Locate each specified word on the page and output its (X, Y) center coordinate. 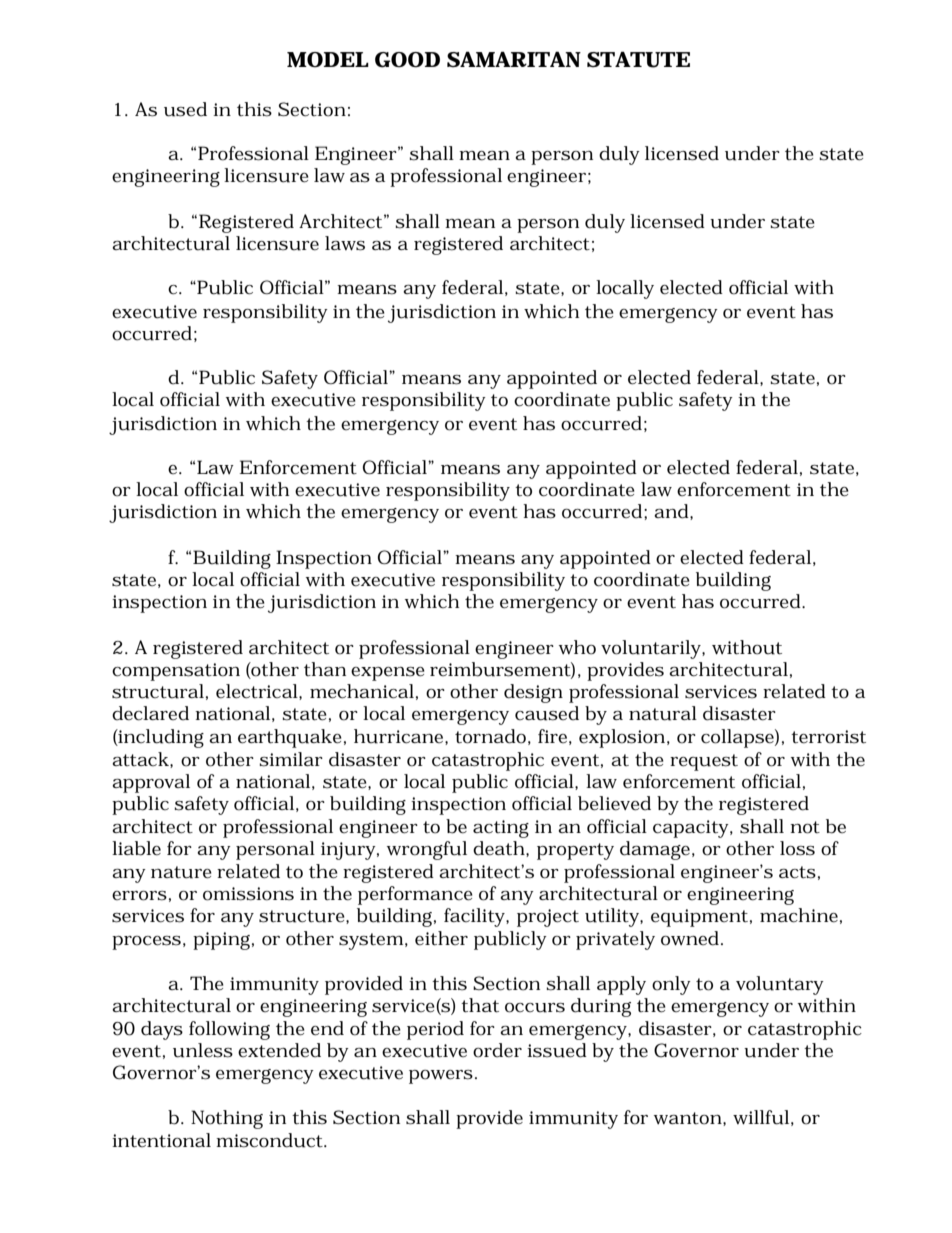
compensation (176, 672)
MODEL (328, 59)
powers (441, 1077)
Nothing (227, 1119)
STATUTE (638, 59)
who (577, 647)
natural (663, 713)
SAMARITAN (514, 59)
